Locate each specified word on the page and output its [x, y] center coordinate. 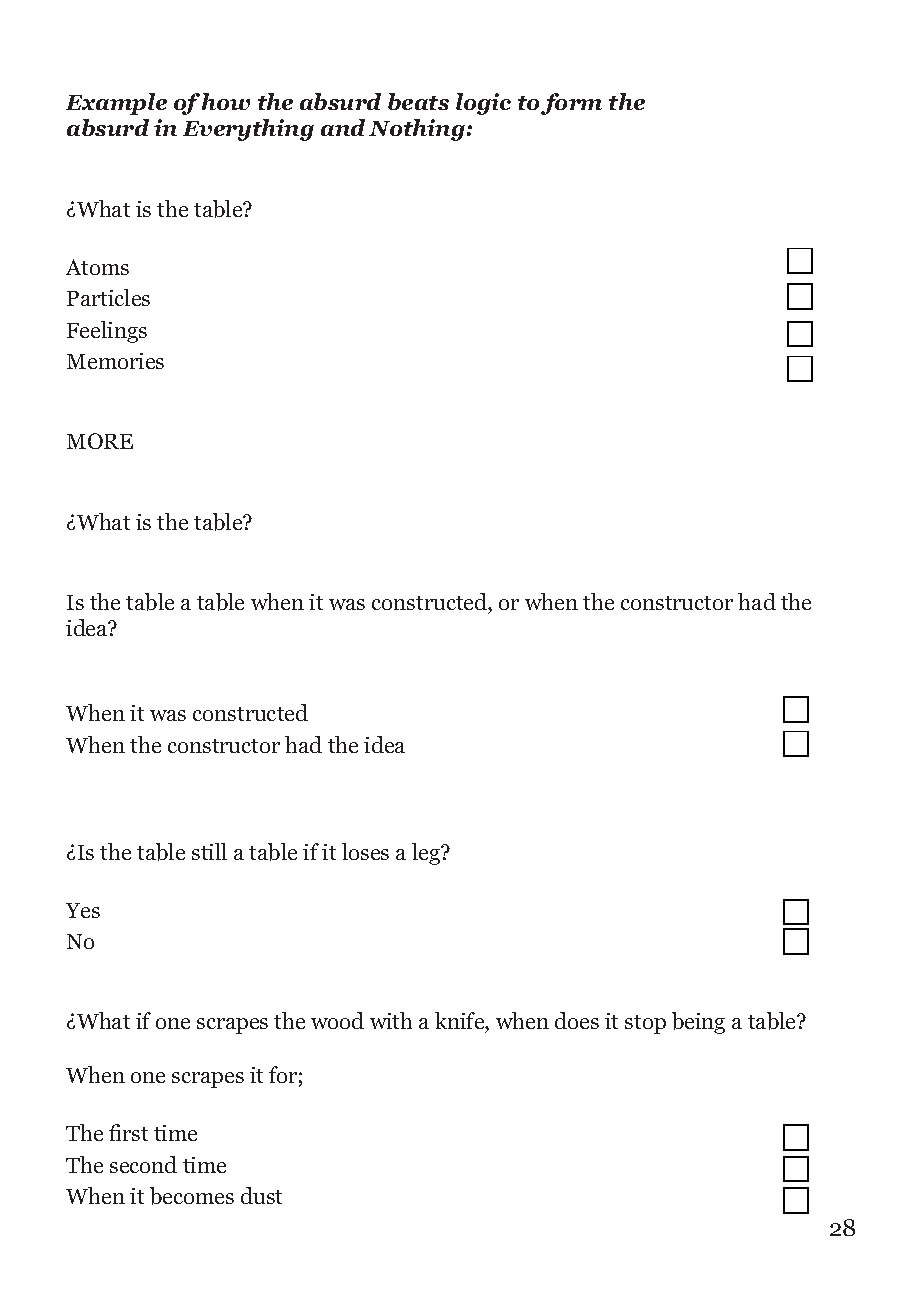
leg [427, 854]
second [143, 1164]
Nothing [417, 130]
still [209, 851]
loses [365, 851]
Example [116, 104]
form [571, 104]
